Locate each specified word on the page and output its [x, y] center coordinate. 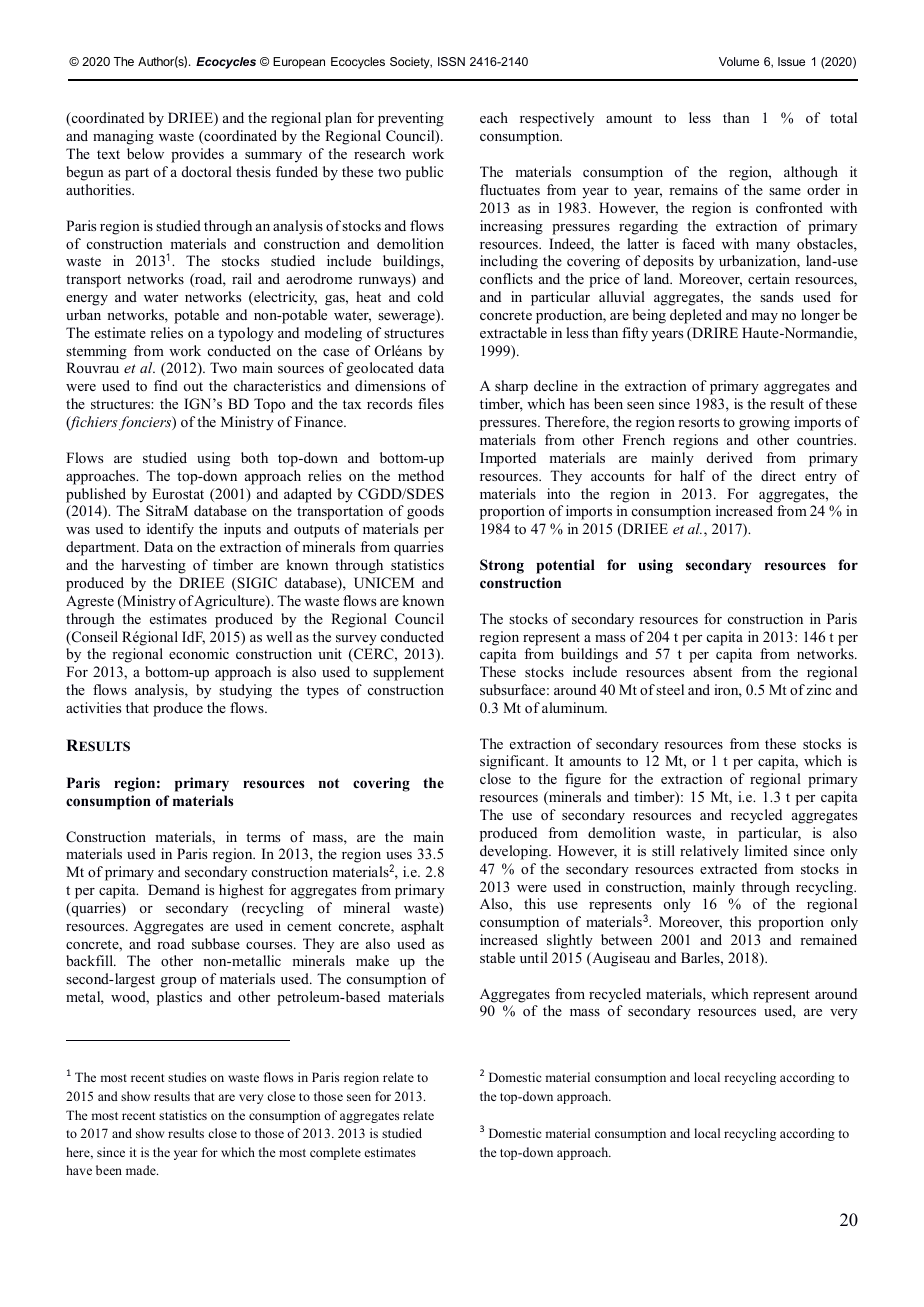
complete [335, 1153]
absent [712, 671]
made [142, 1170]
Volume [739, 61]
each [494, 117]
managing [123, 137]
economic [199, 653]
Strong [502, 566]
